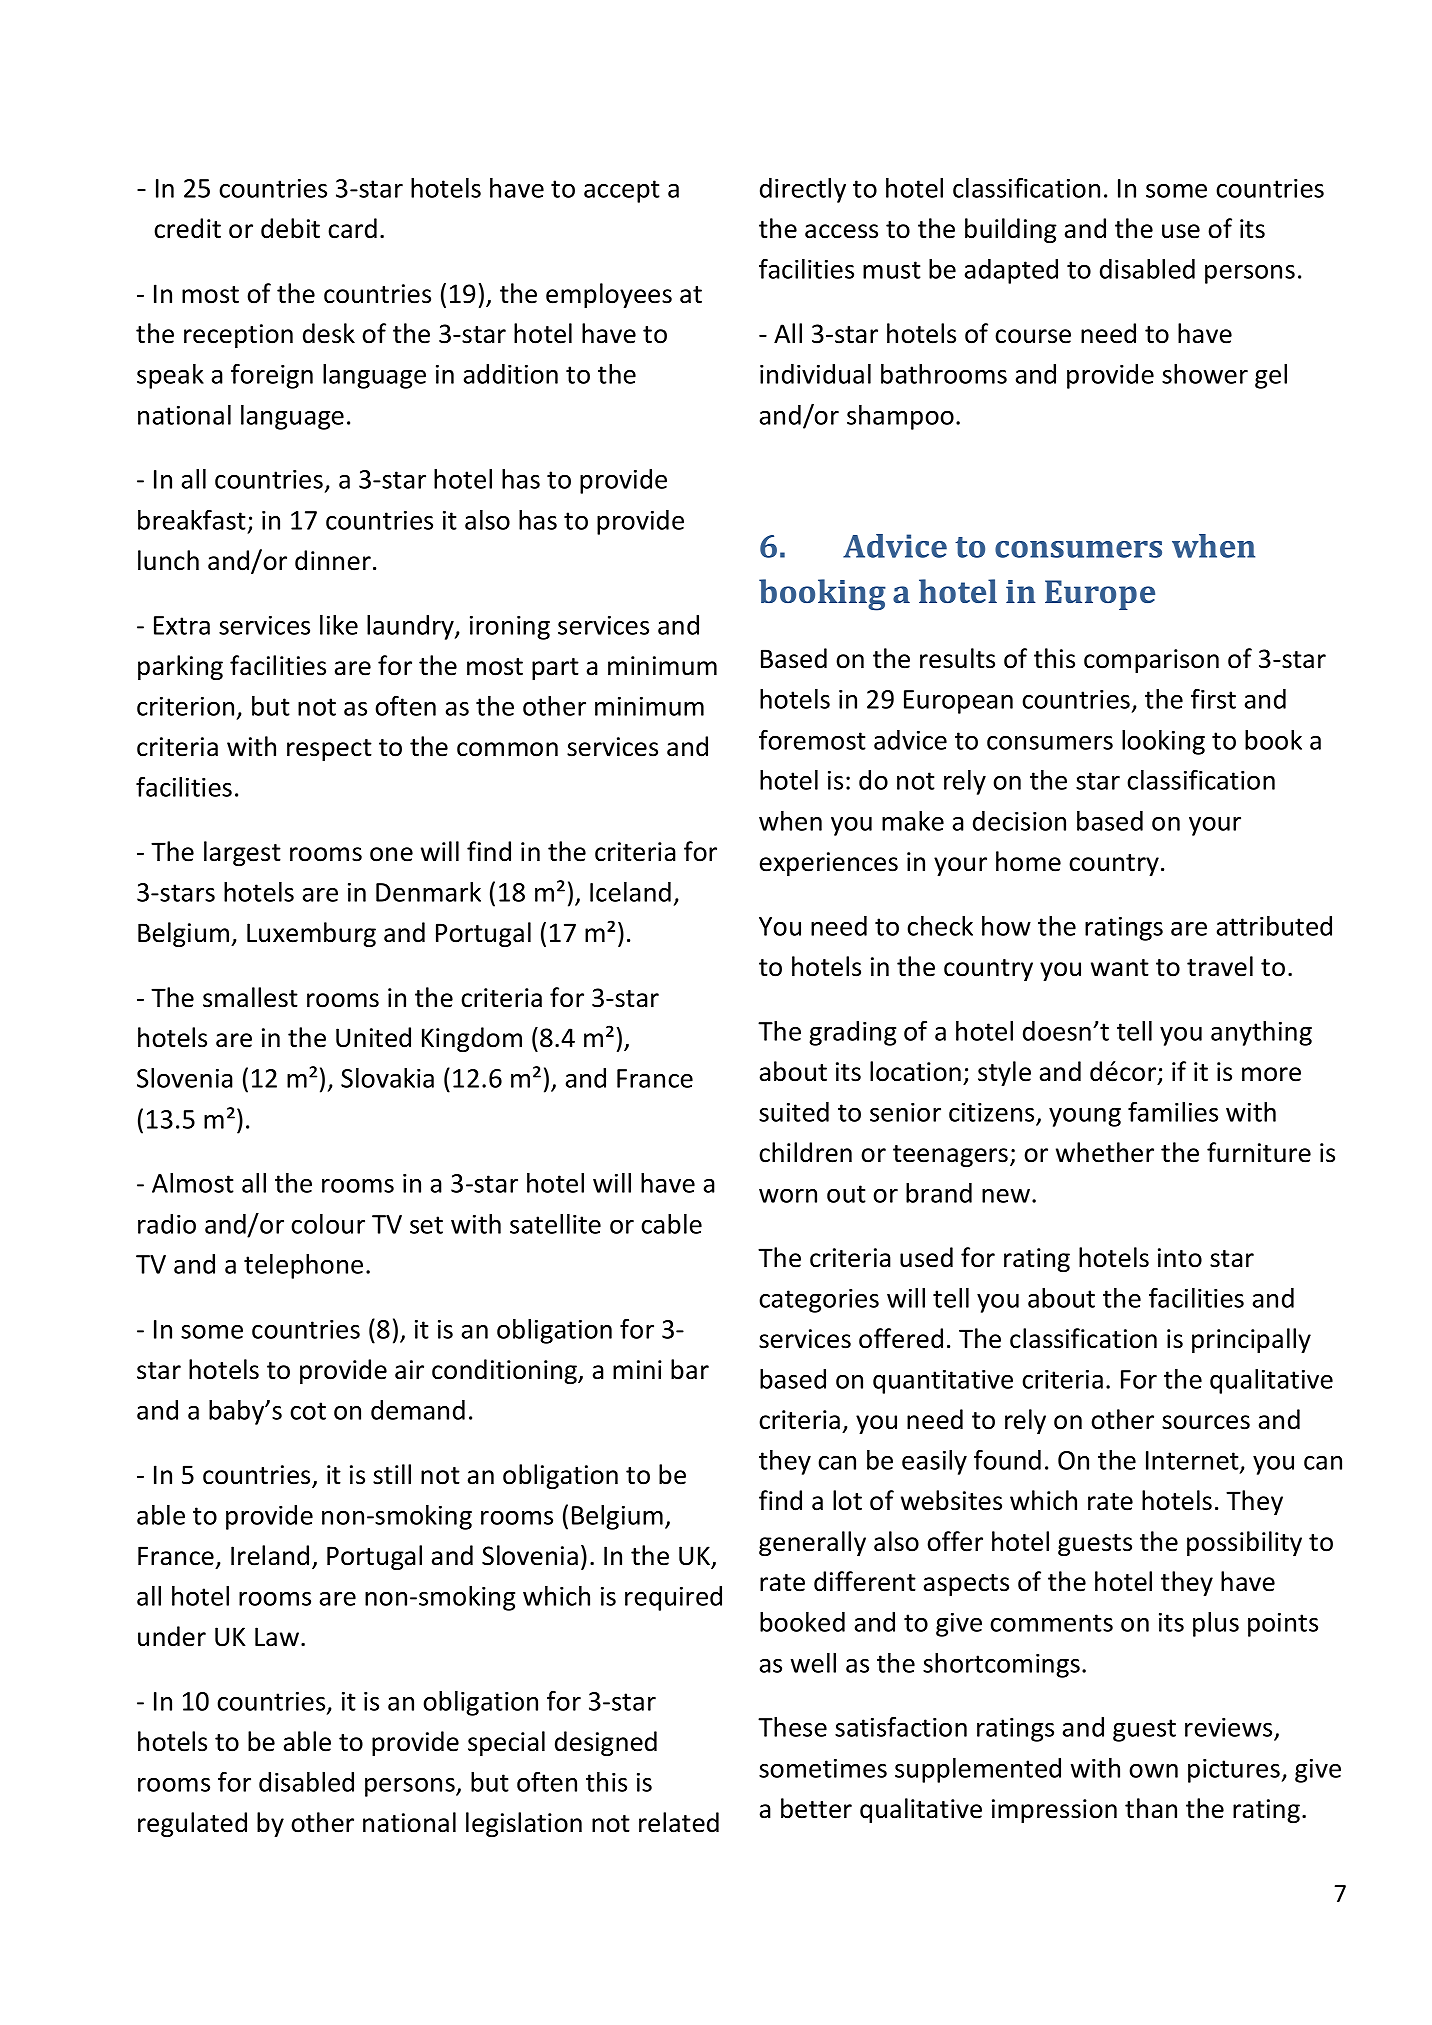  Describe the element at coordinates (1180, 1258) in the screenshot. I see `into` at that location.
